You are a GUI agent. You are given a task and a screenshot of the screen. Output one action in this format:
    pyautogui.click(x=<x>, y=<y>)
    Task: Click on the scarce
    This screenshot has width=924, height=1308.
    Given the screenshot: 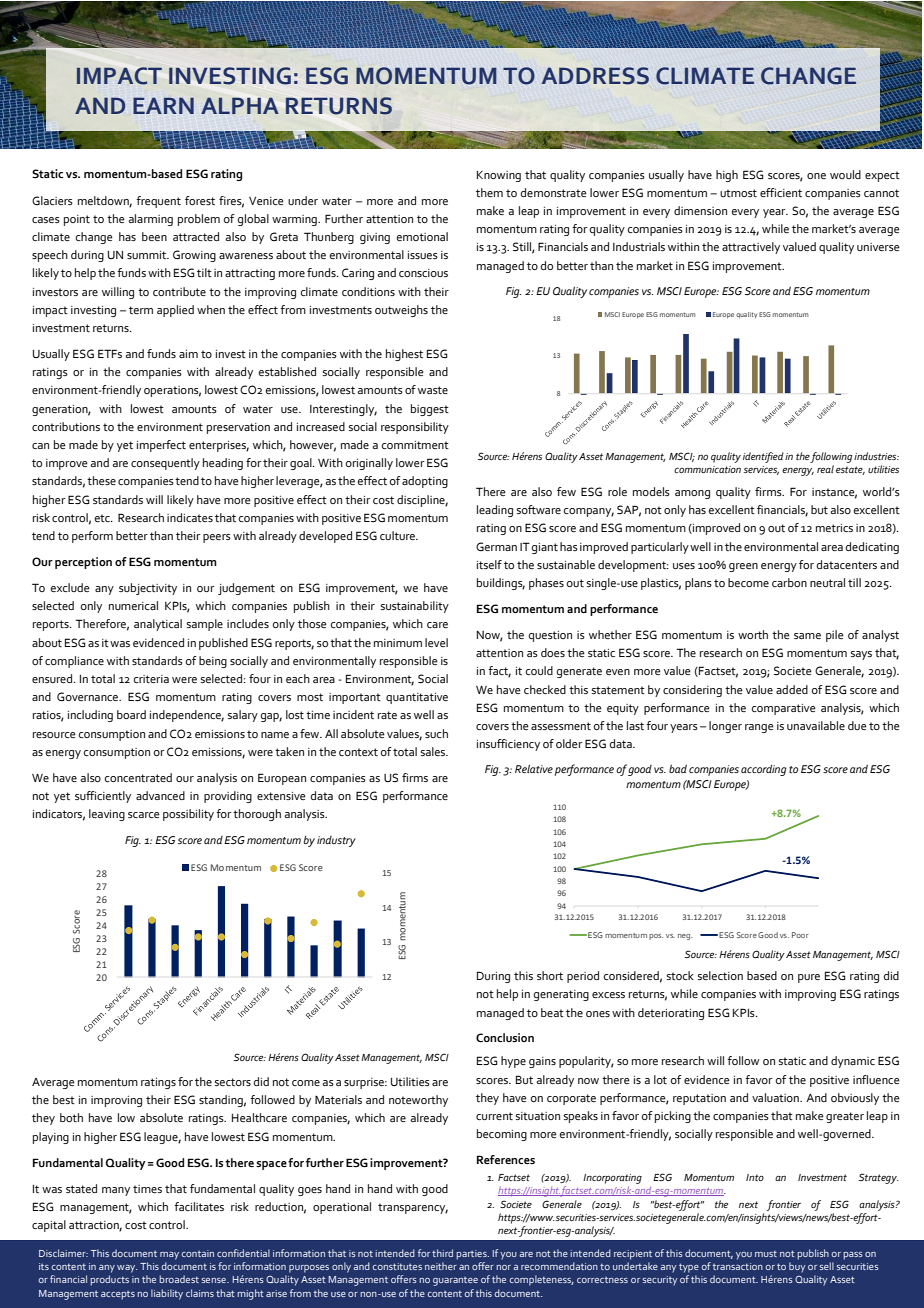 What is the action you would take?
    pyautogui.click(x=144, y=815)
